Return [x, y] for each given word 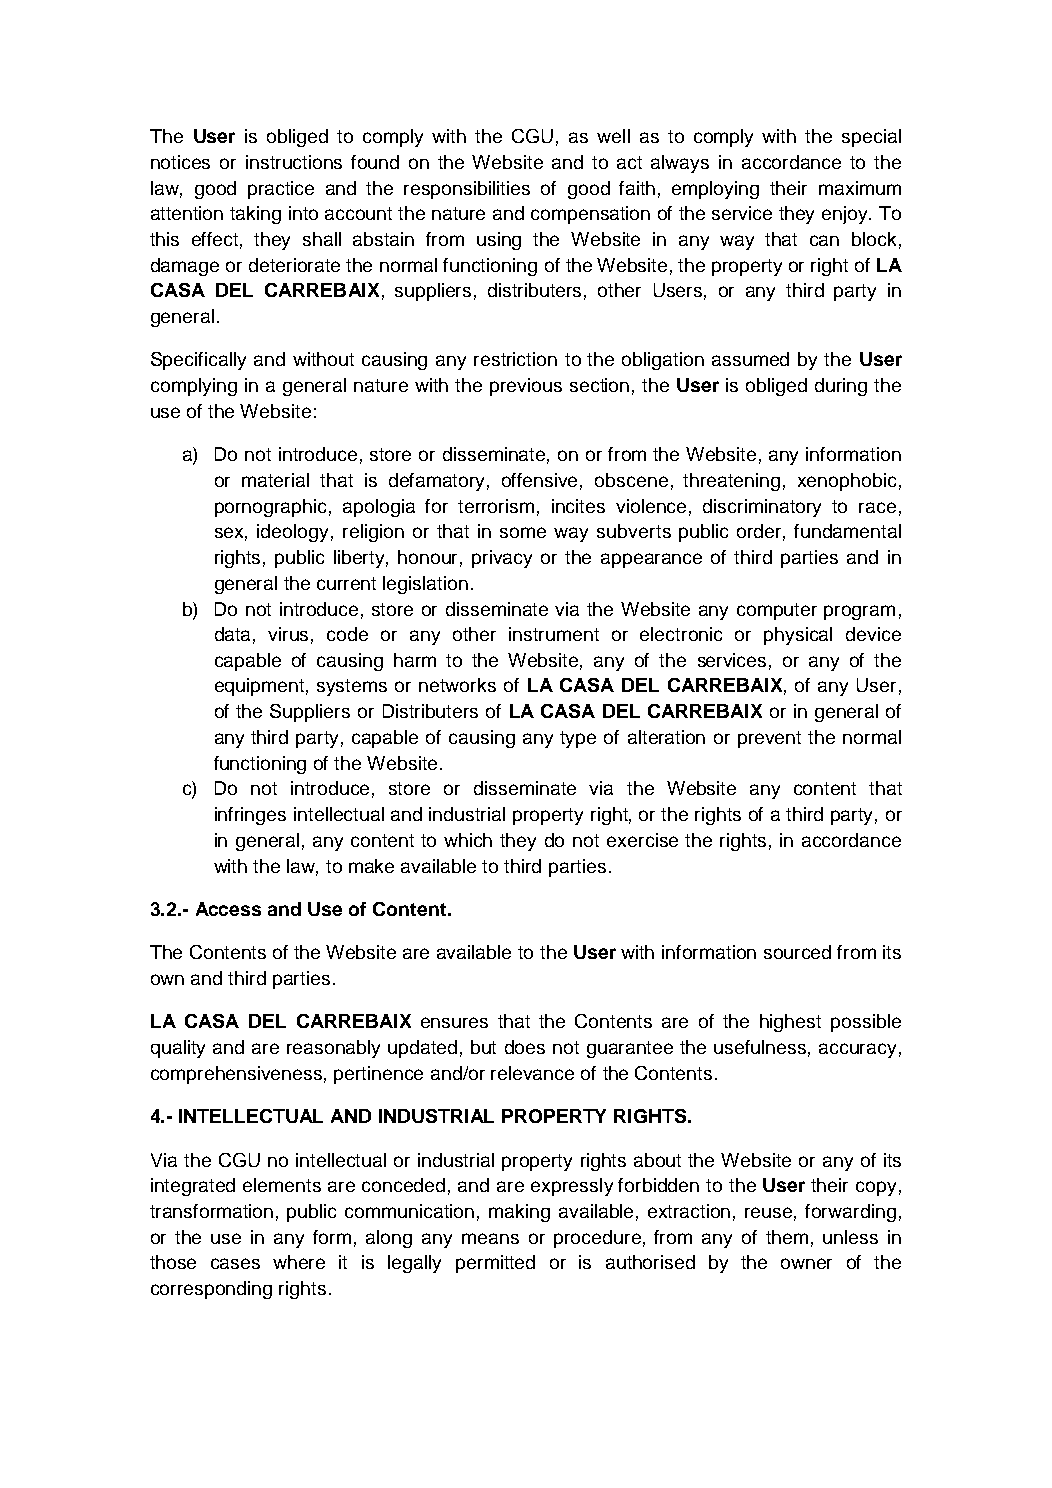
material [275, 480]
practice [281, 190]
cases [235, 1263]
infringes [250, 816]
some [523, 532]
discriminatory [762, 508]
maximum [860, 188]
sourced [797, 952]
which [468, 840]
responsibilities [467, 190]
